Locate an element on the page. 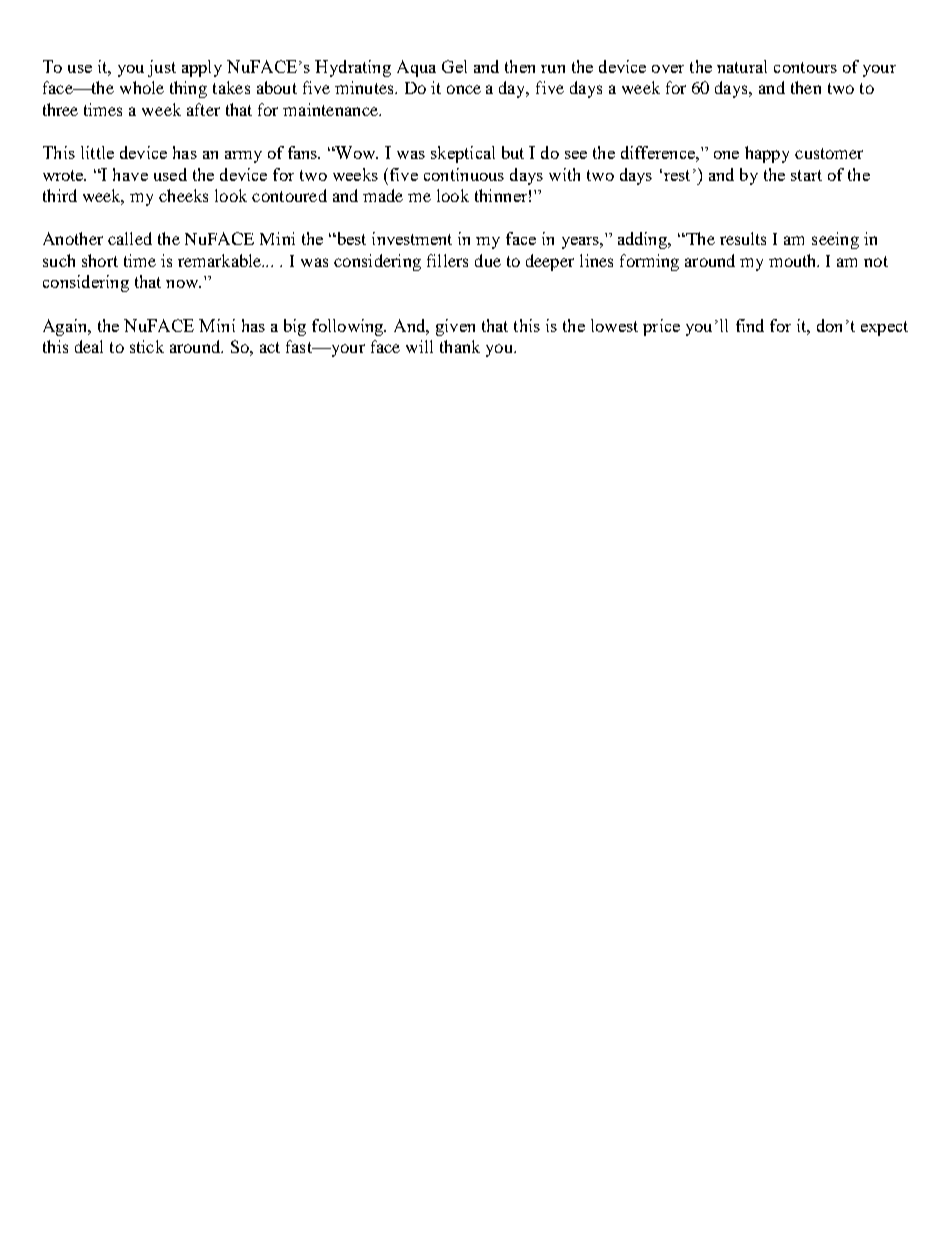  contours is located at coordinates (805, 67).
